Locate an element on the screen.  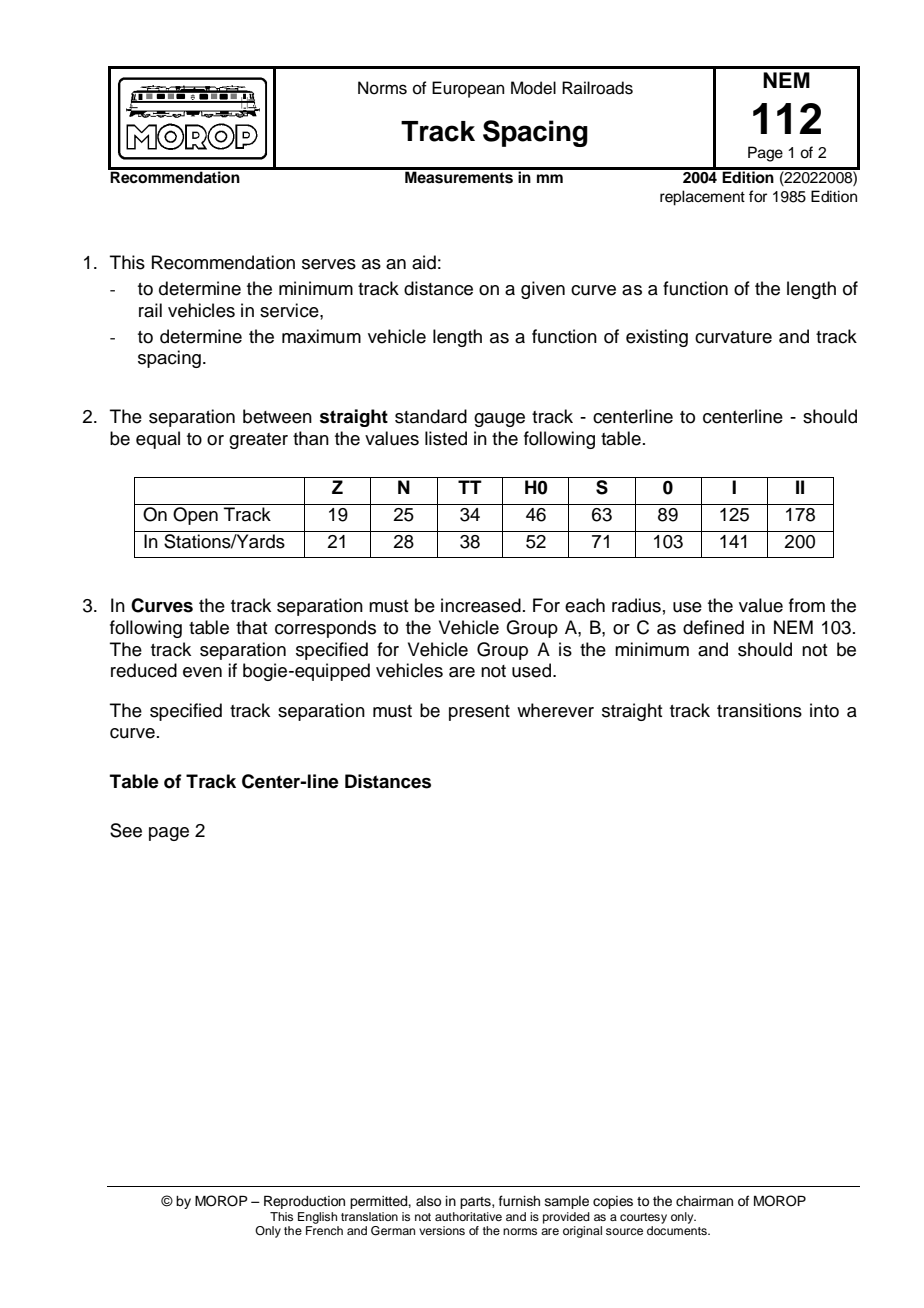
even is located at coordinates (202, 672).
